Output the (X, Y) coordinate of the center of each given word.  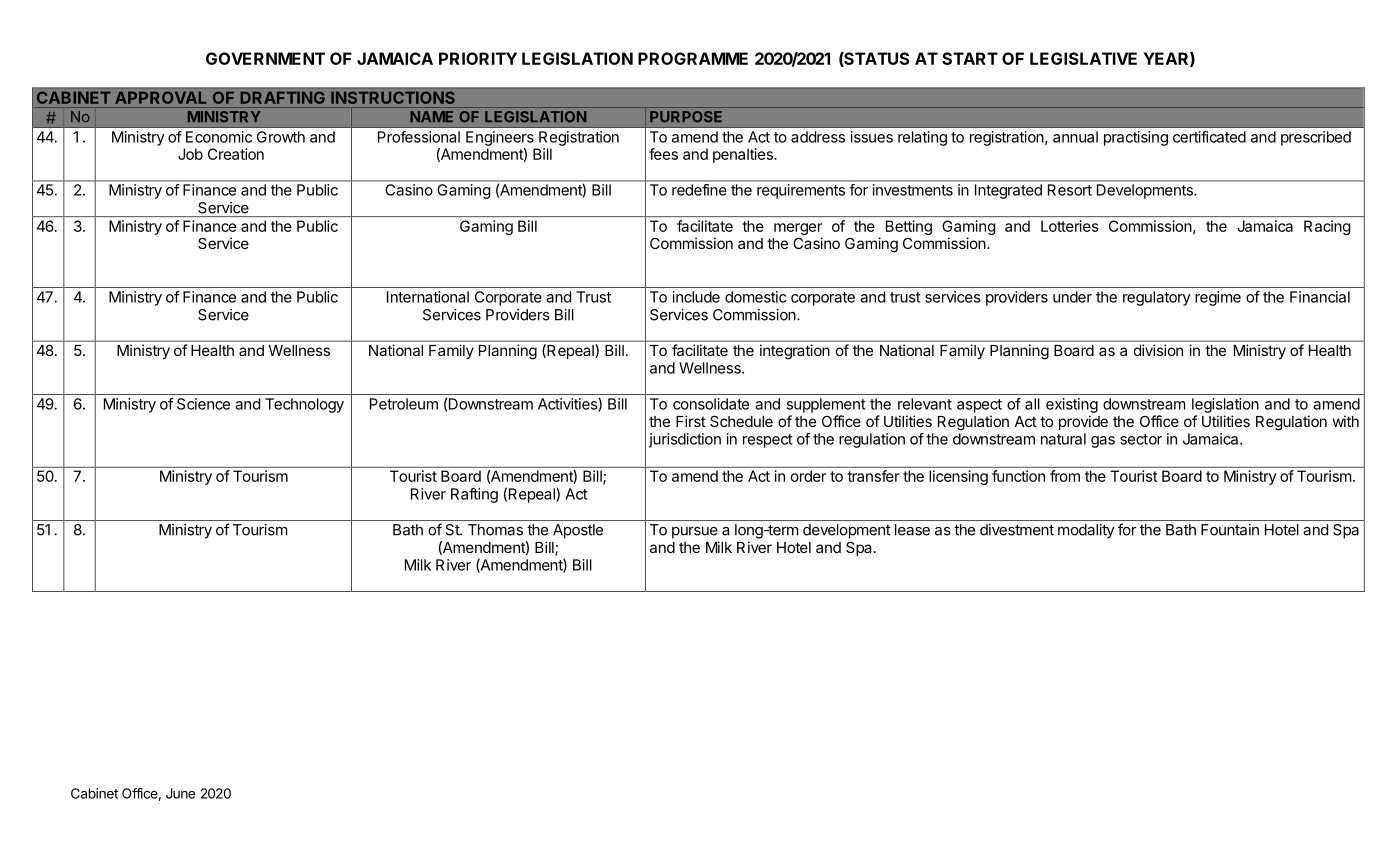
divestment (1017, 530)
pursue (695, 533)
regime (1218, 298)
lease (912, 530)
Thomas (495, 530)
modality (1086, 531)
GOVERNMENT (265, 58)
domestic (756, 297)
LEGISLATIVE (1083, 58)
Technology (304, 405)
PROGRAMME (693, 58)
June (180, 793)
